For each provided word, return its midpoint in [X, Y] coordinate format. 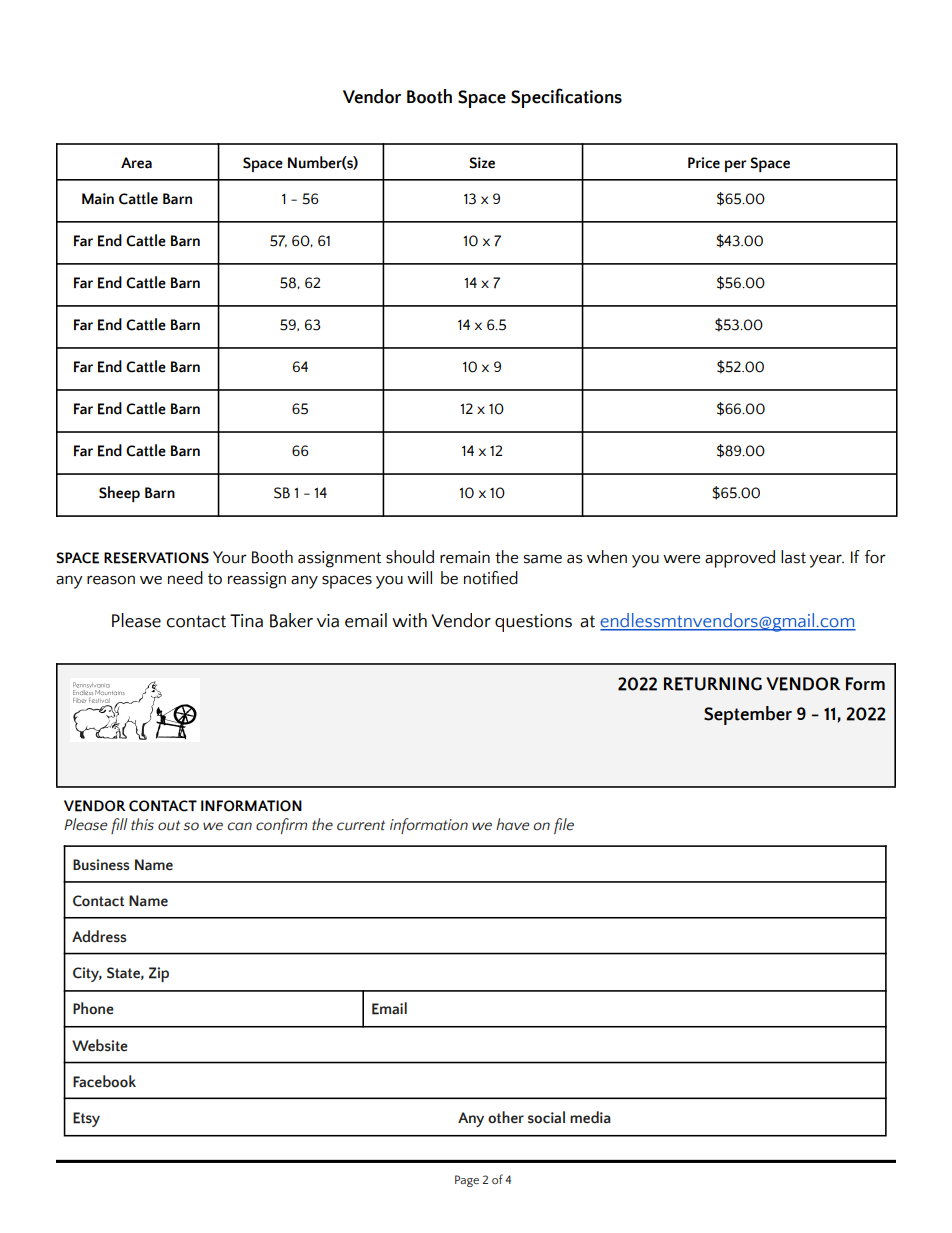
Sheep [119, 494]
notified [491, 578]
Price [704, 163]
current [361, 825]
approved [740, 559]
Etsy [86, 1119]
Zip [159, 974]
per [736, 166]
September [748, 715]
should [410, 557]
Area [136, 163]
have [513, 824]
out [169, 825]
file [564, 826]
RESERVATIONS [156, 558]
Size [482, 163]
